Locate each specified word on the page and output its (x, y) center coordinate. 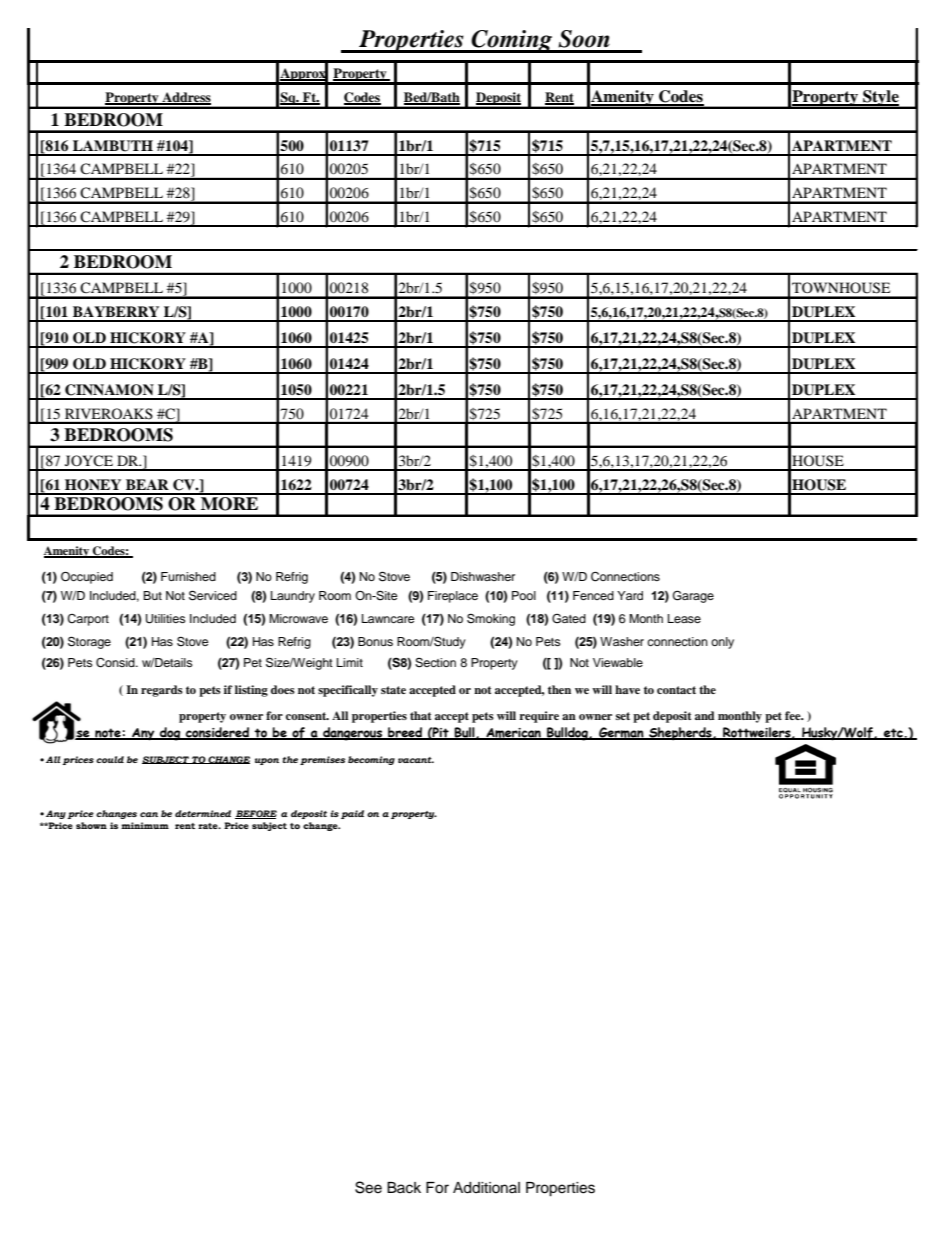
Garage (693, 596)
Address (185, 98)
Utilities (166, 619)
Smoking (491, 619)
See (368, 1187)
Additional (486, 1188)
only (722, 643)
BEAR (147, 484)
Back (404, 1188)
